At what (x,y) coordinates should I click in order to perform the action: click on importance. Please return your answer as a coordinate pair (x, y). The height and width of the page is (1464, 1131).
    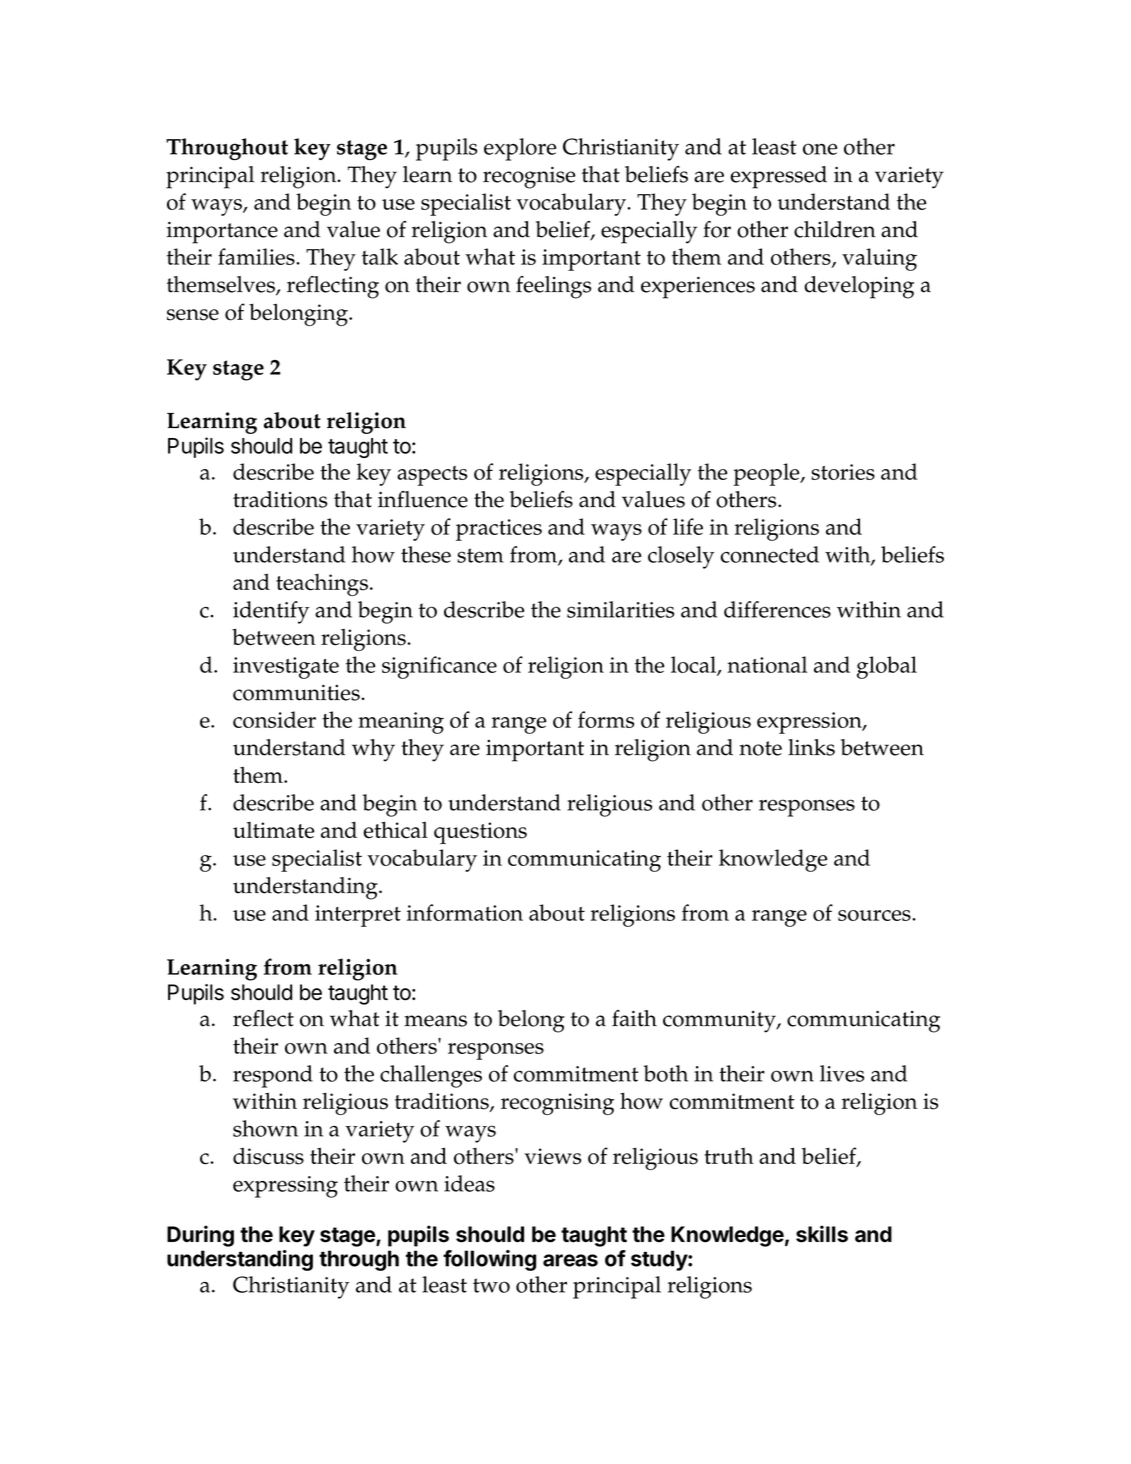
    Looking at the image, I should click on (222, 233).
